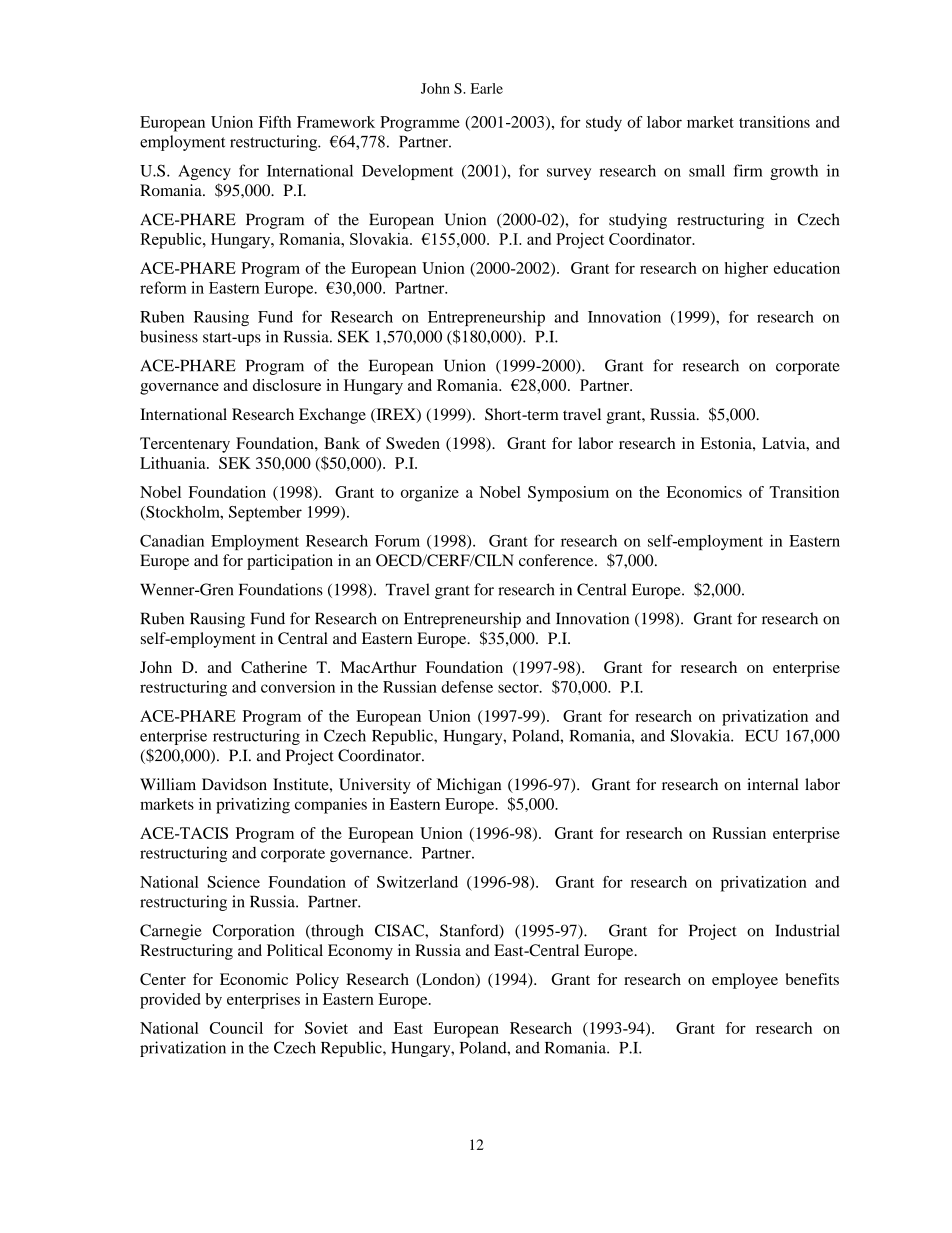 The width and height of the image is (952, 1233). What do you see at coordinates (557, 560) in the image?
I see `conference` at bounding box center [557, 560].
